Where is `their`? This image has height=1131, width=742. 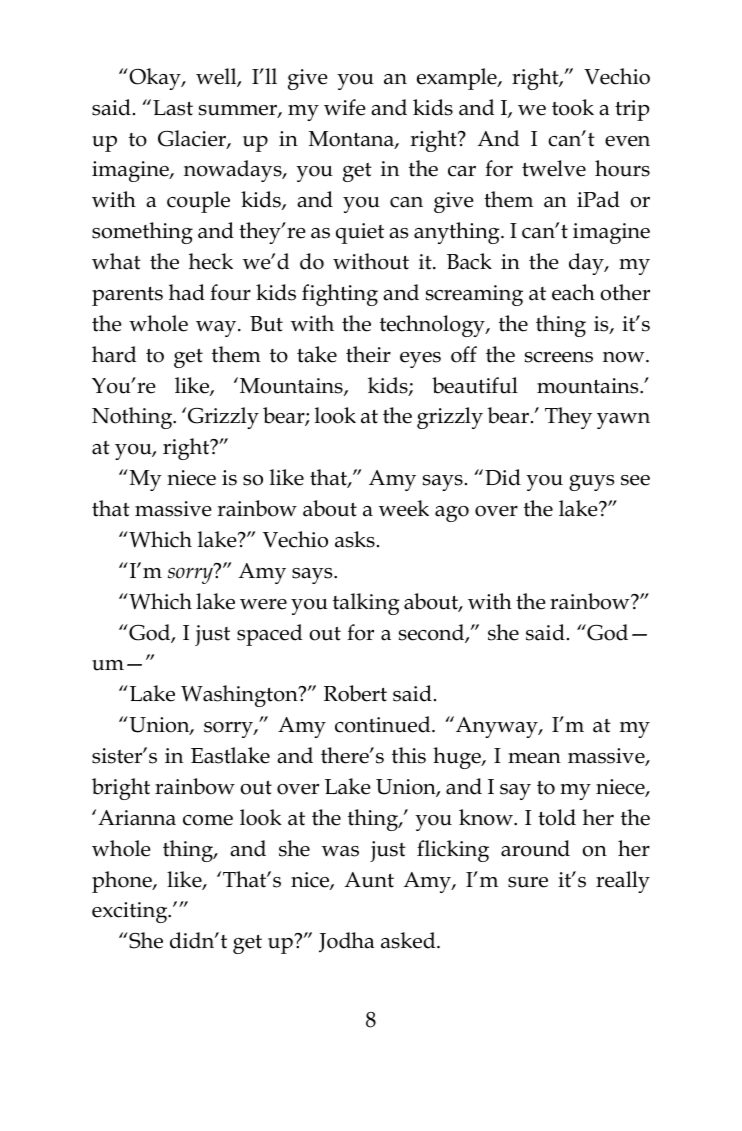
their is located at coordinates (368, 354).
